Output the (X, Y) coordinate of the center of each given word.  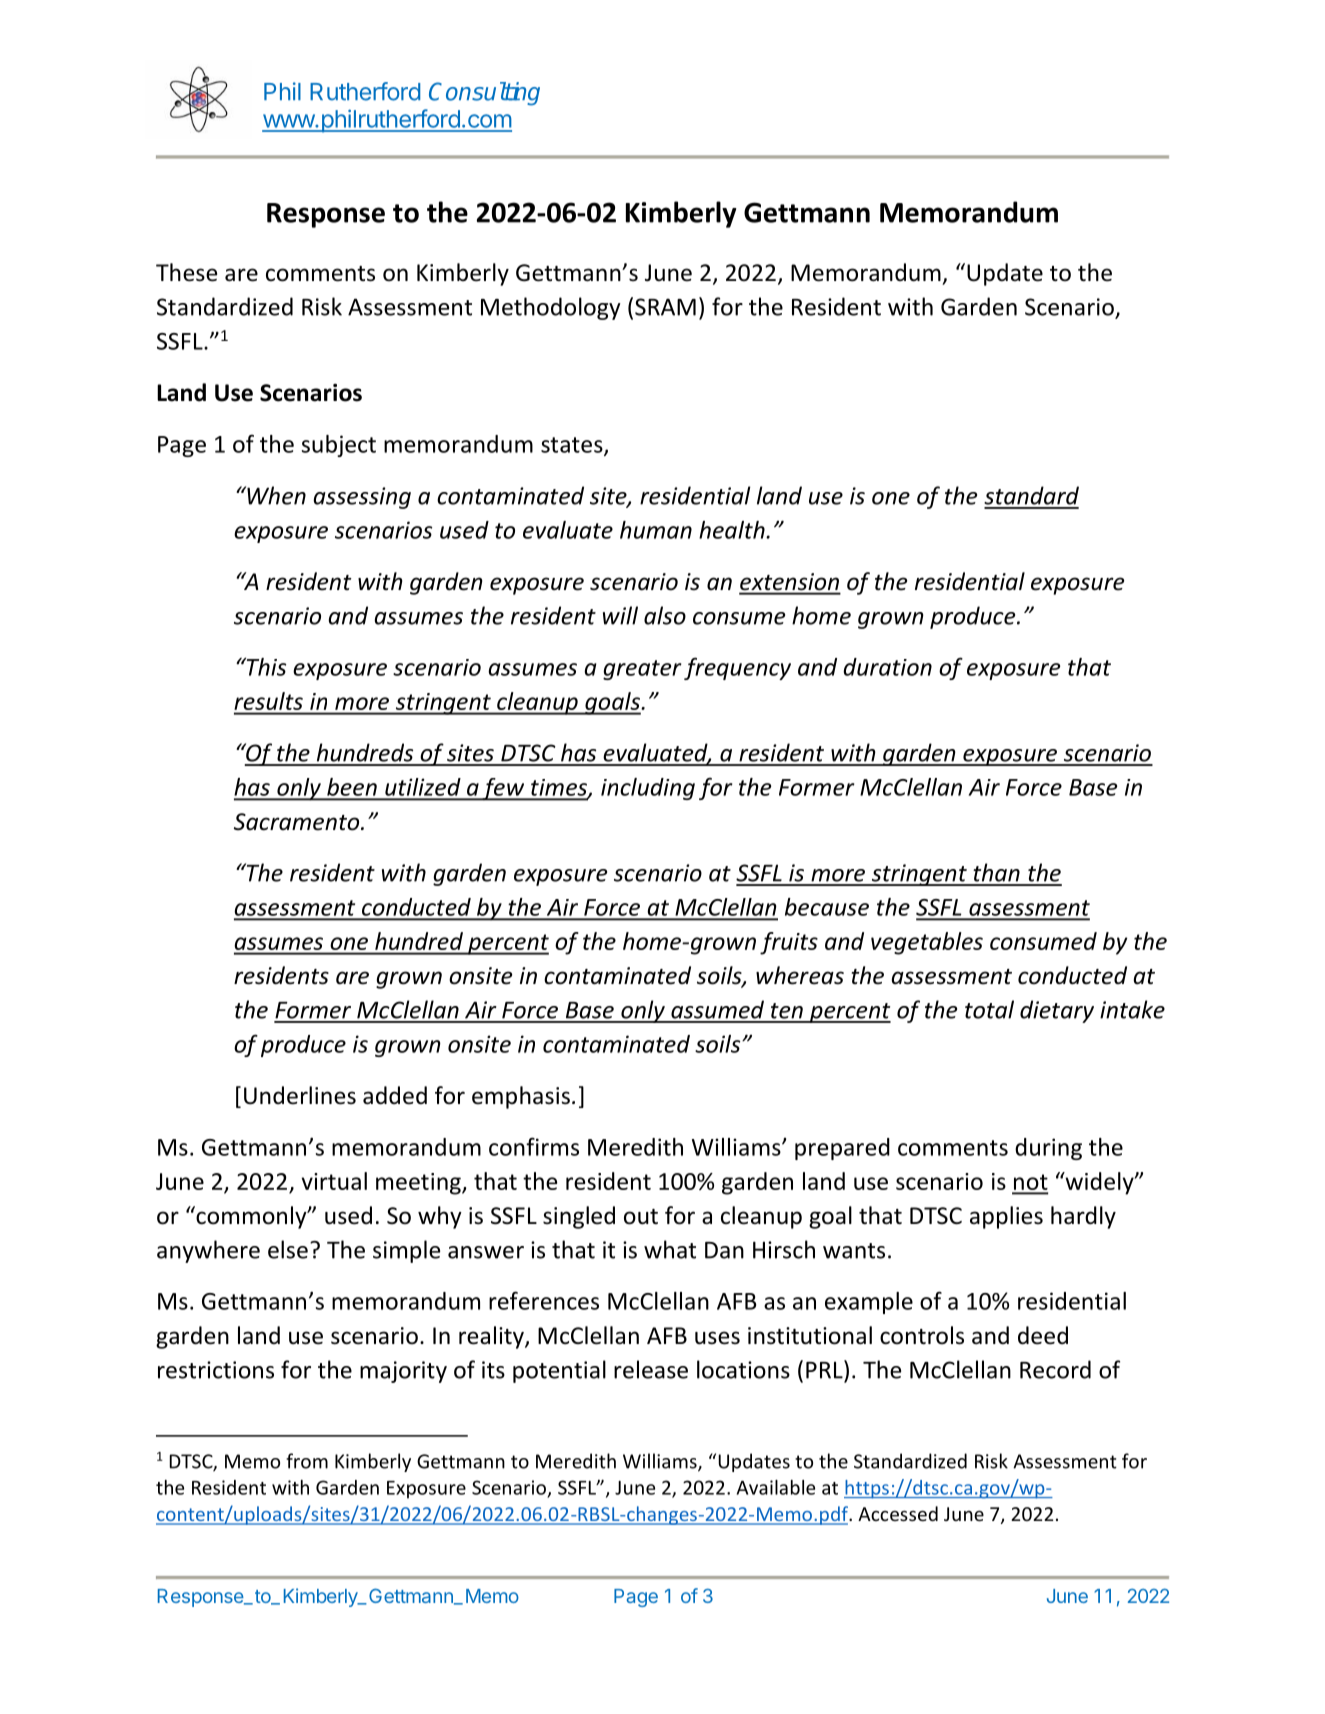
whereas (800, 975)
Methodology (551, 308)
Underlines (300, 1095)
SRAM (665, 307)
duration (887, 667)
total (989, 1009)
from (307, 1461)
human (656, 530)
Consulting (484, 94)
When (275, 495)
